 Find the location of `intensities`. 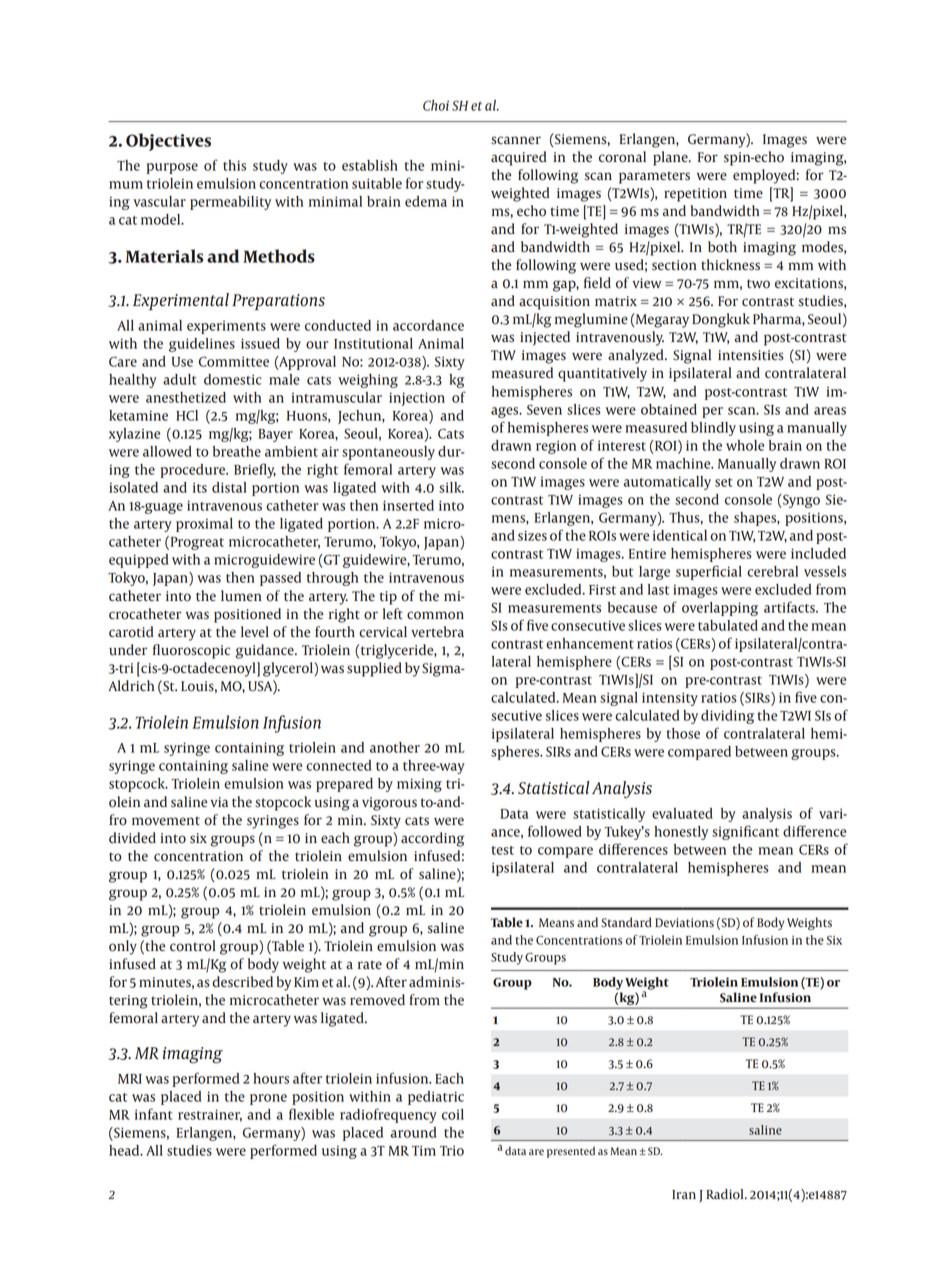

intensities is located at coordinates (751, 355).
